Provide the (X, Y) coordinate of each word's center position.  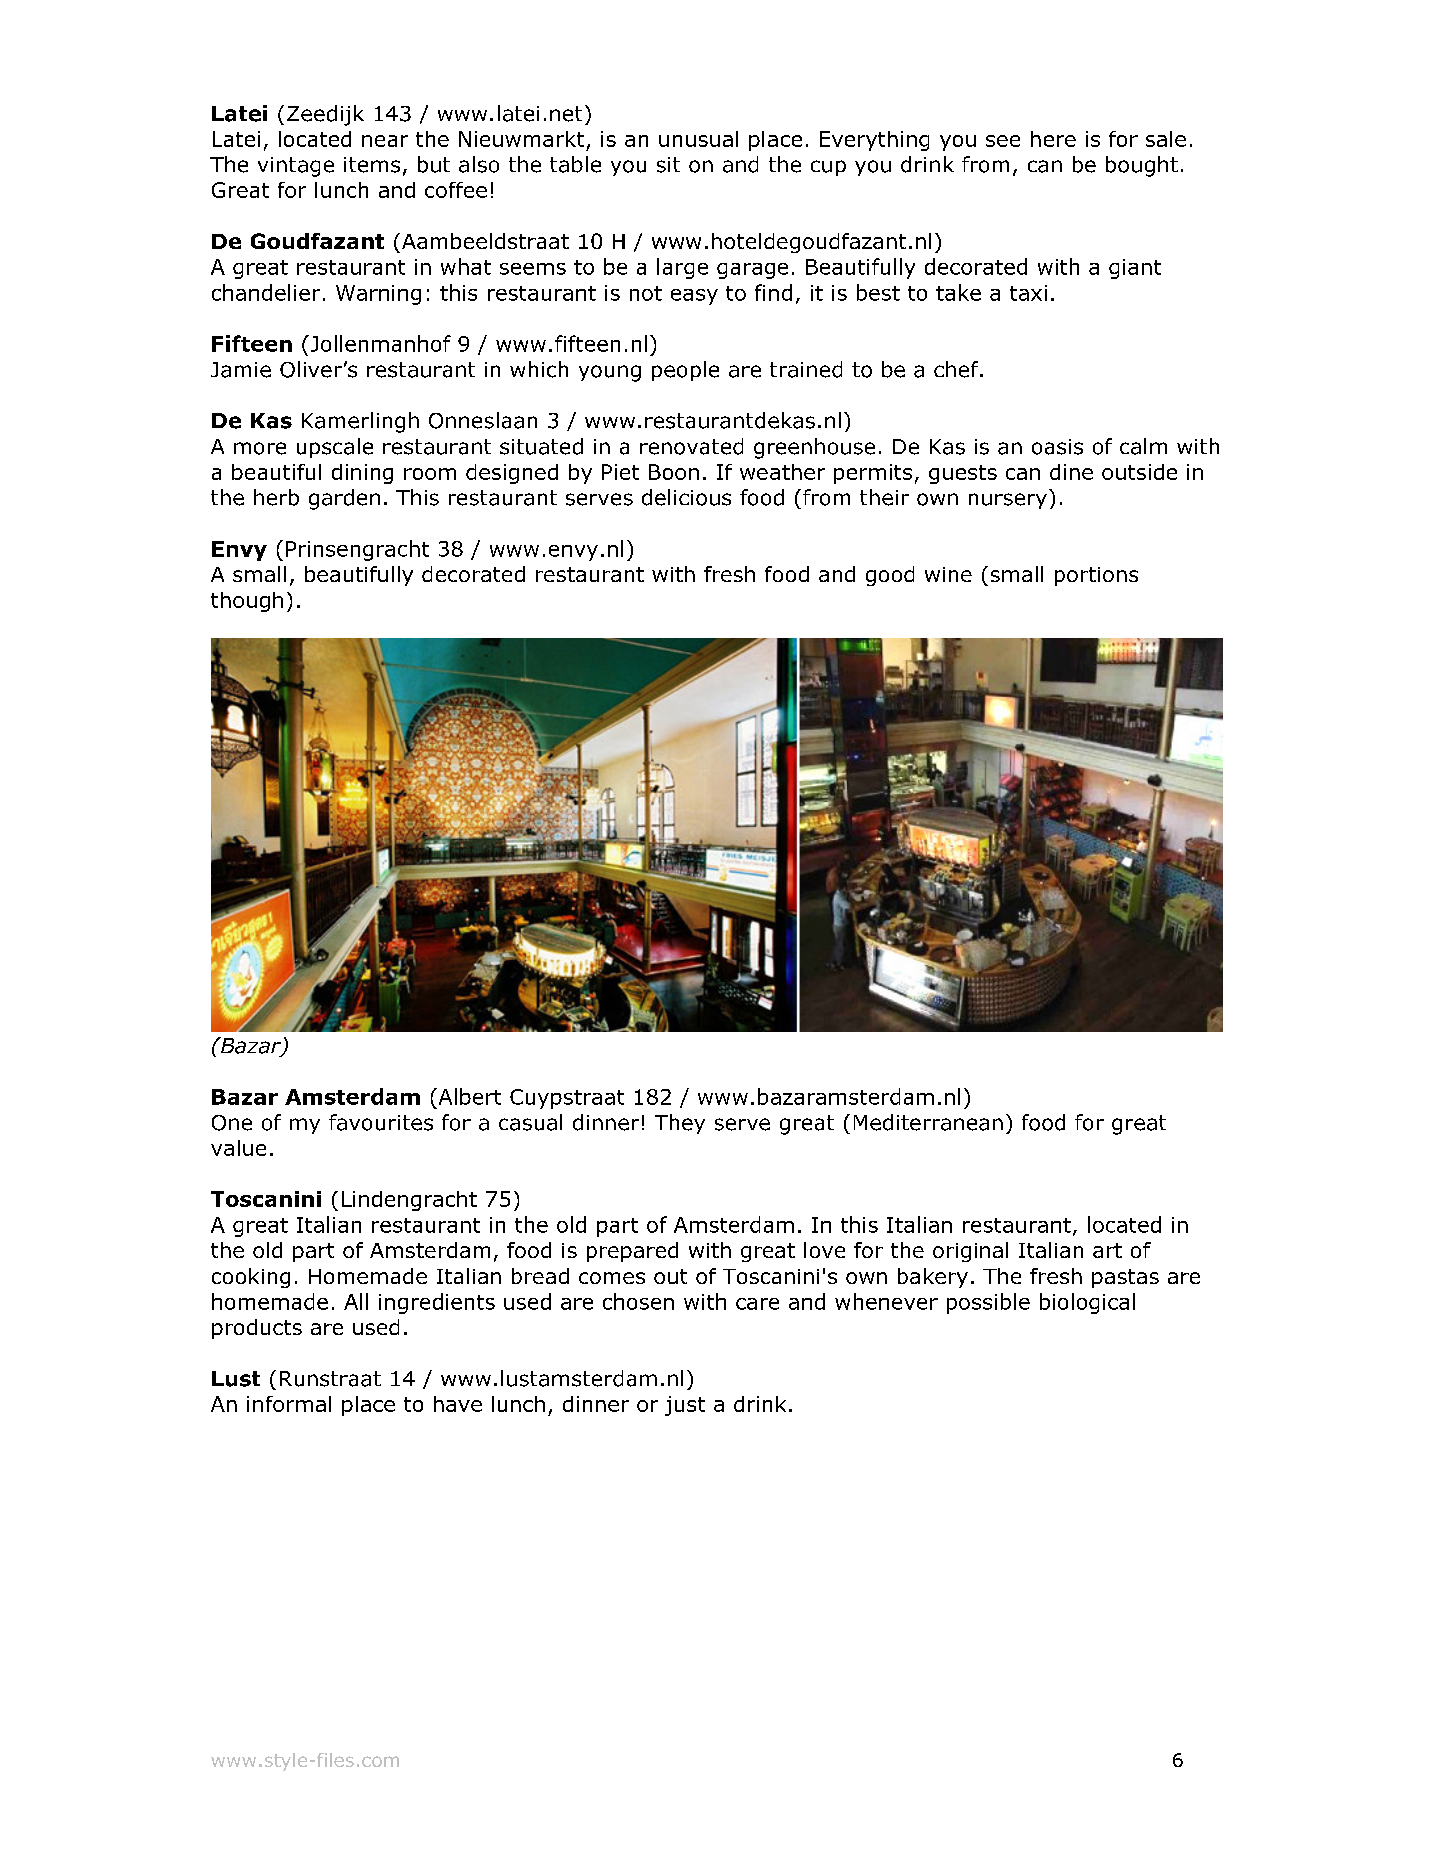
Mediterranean (928, 1122)
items (372, 165)
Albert (468, 1096)
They (680, 1124)
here (1053, 139)
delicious (686, 497)
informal (289, 1404)
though (247, 602)
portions (1096, 576)
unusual (698, 139)
